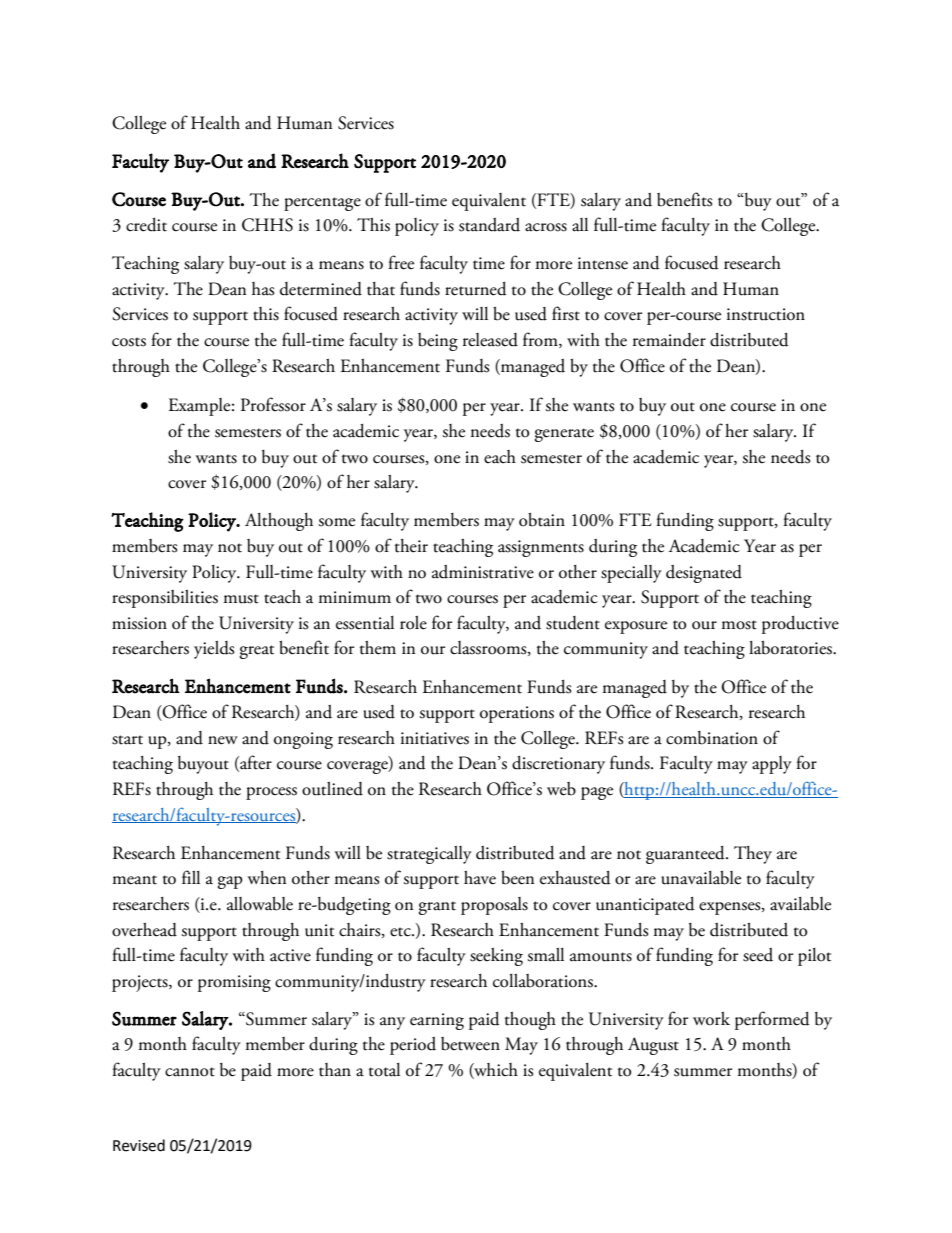 The height and width of the screenshot is (1233, 952). What do you see at coordinates (753, 855) in the screenshot?
I see `They` at bounding box center [753, 855].
